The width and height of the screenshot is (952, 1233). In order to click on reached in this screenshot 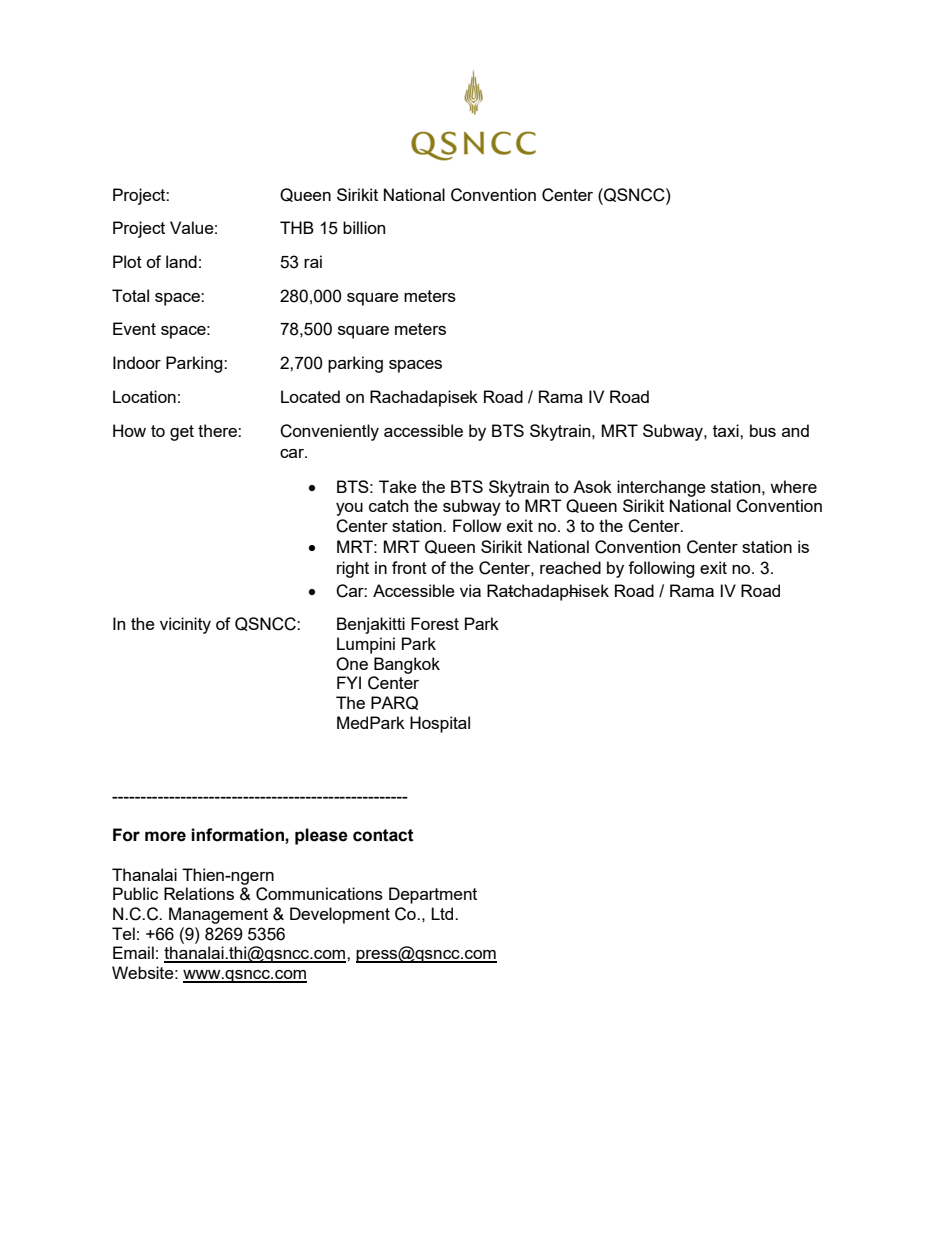, I will do `click(570, 567)`.
